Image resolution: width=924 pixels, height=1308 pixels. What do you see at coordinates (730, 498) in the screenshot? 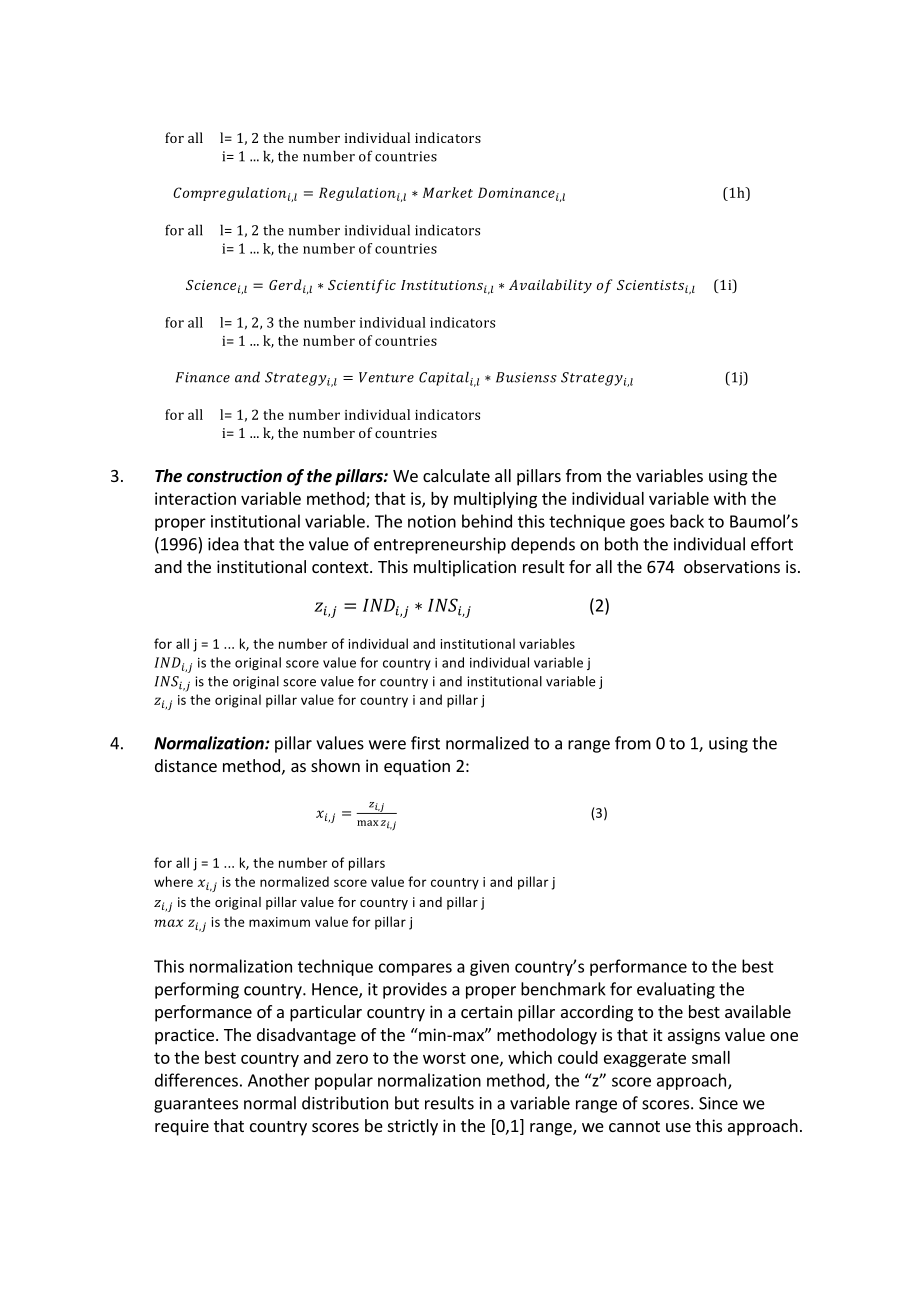
I see `with` at bounding box center [730, 498].
